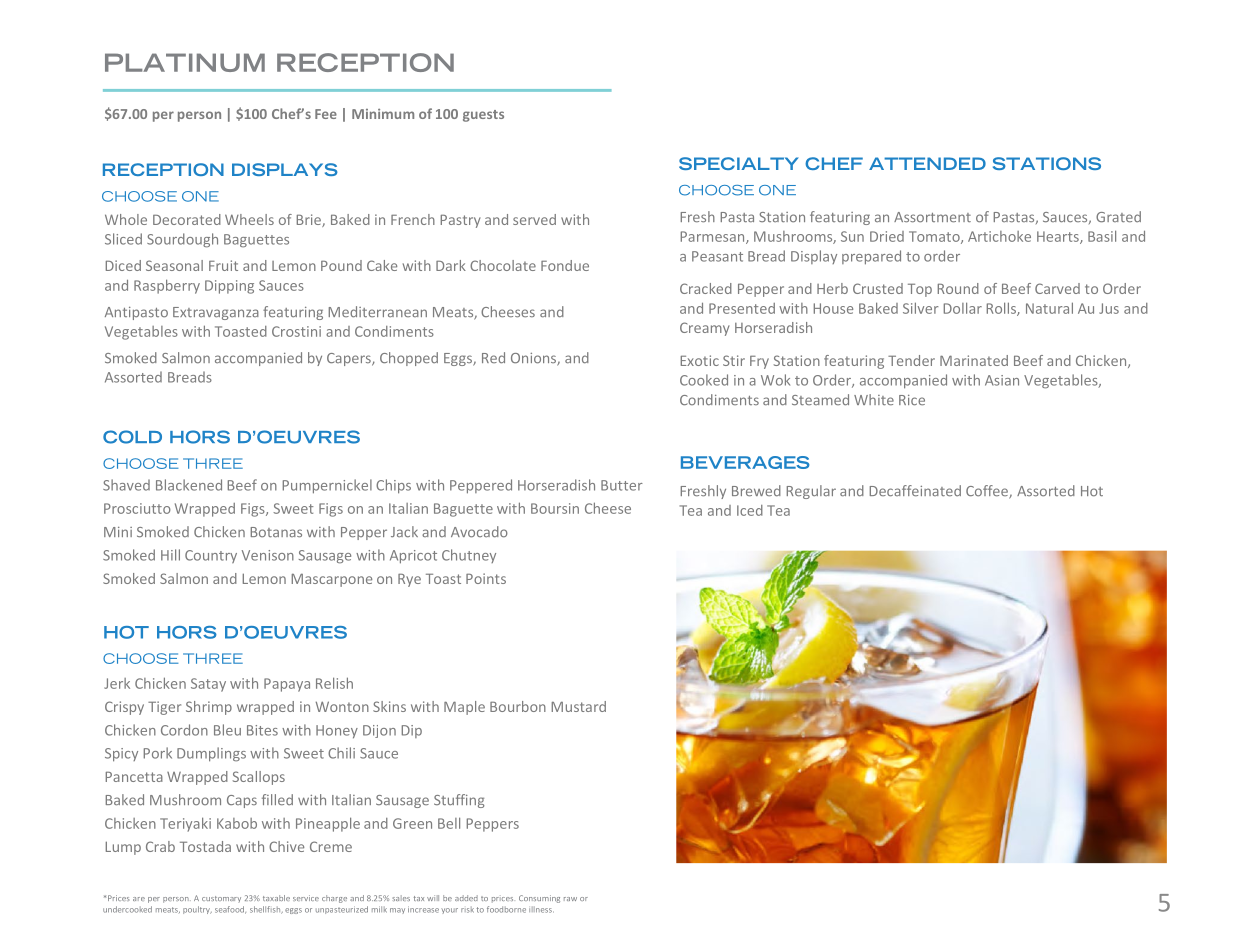 This screenshot has height=952, width=1233. I want to click on Country, so click(211, 556).
